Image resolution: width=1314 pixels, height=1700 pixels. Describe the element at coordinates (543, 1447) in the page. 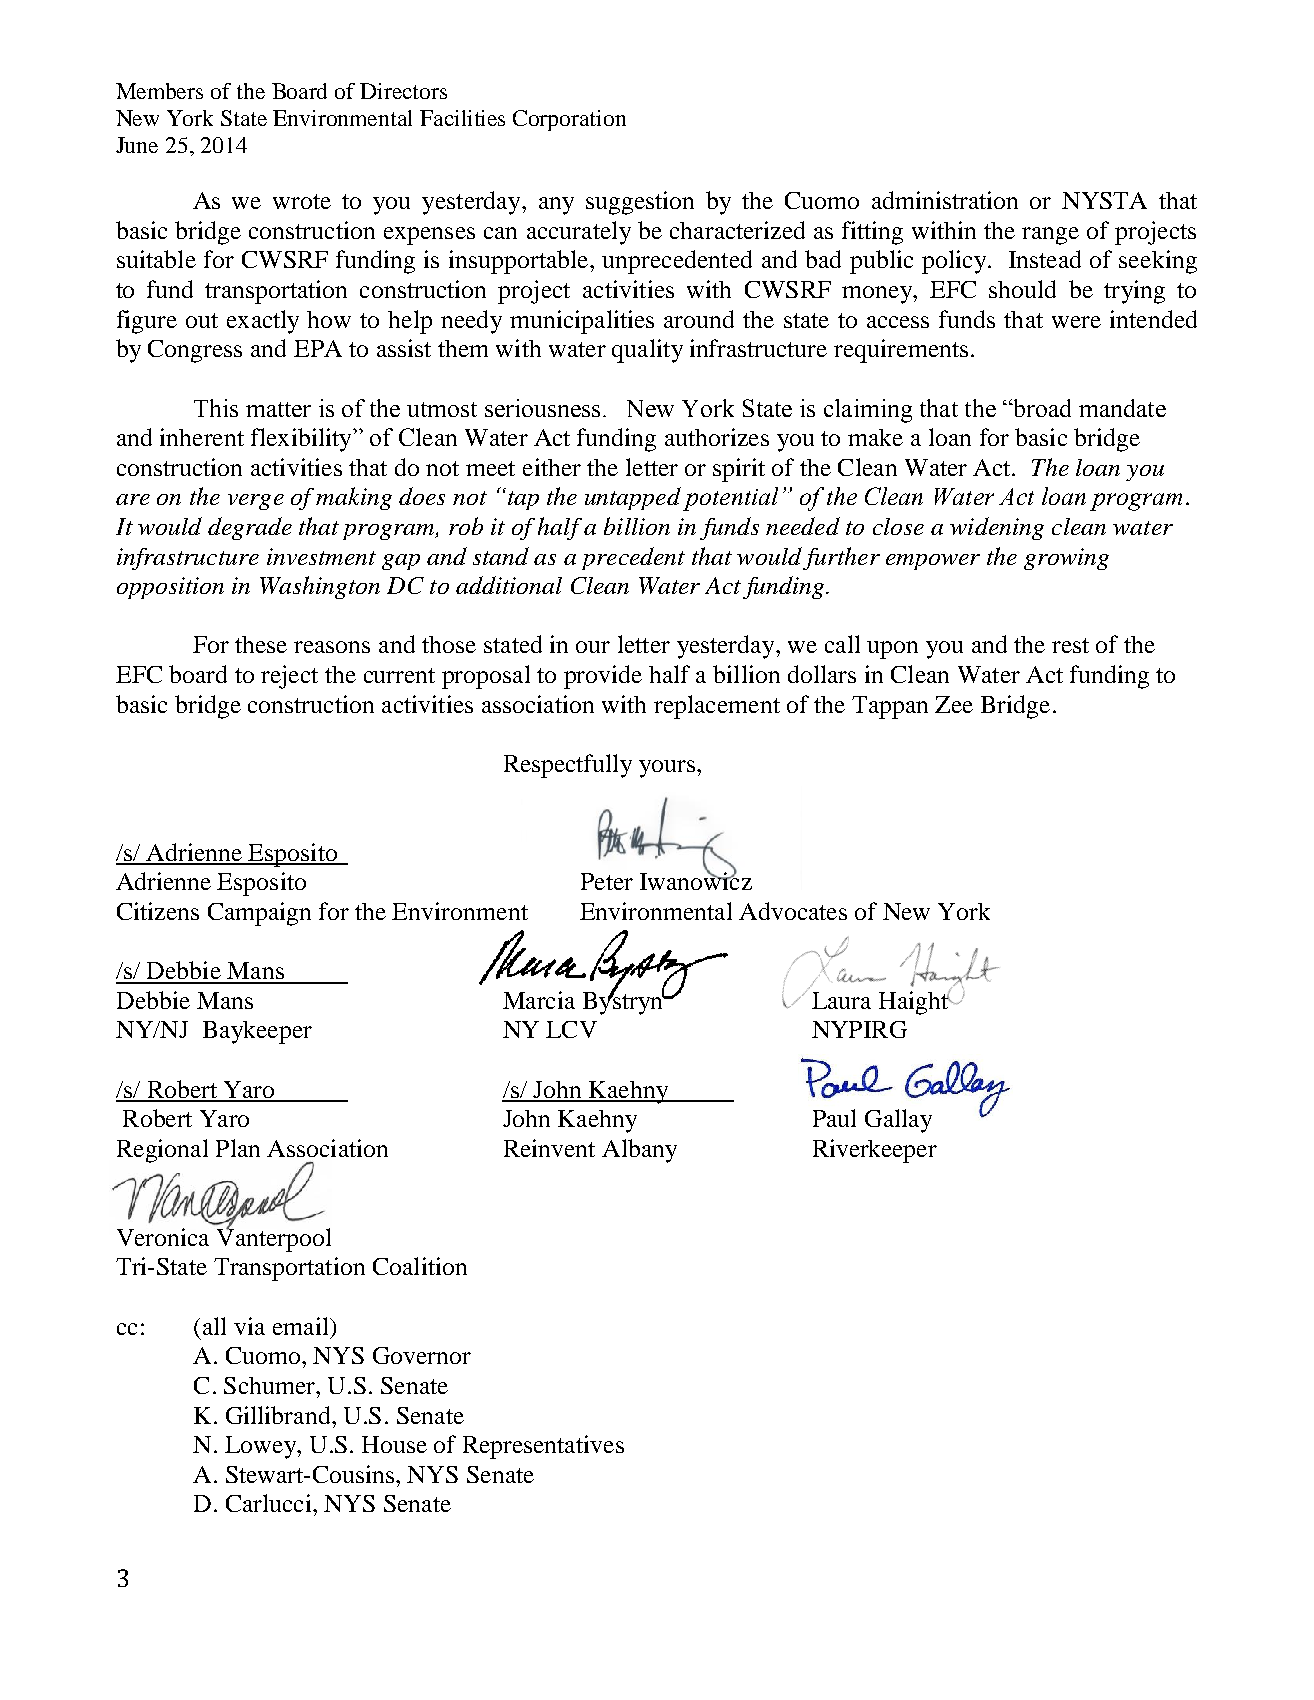

I see `Representatives` at that location.
